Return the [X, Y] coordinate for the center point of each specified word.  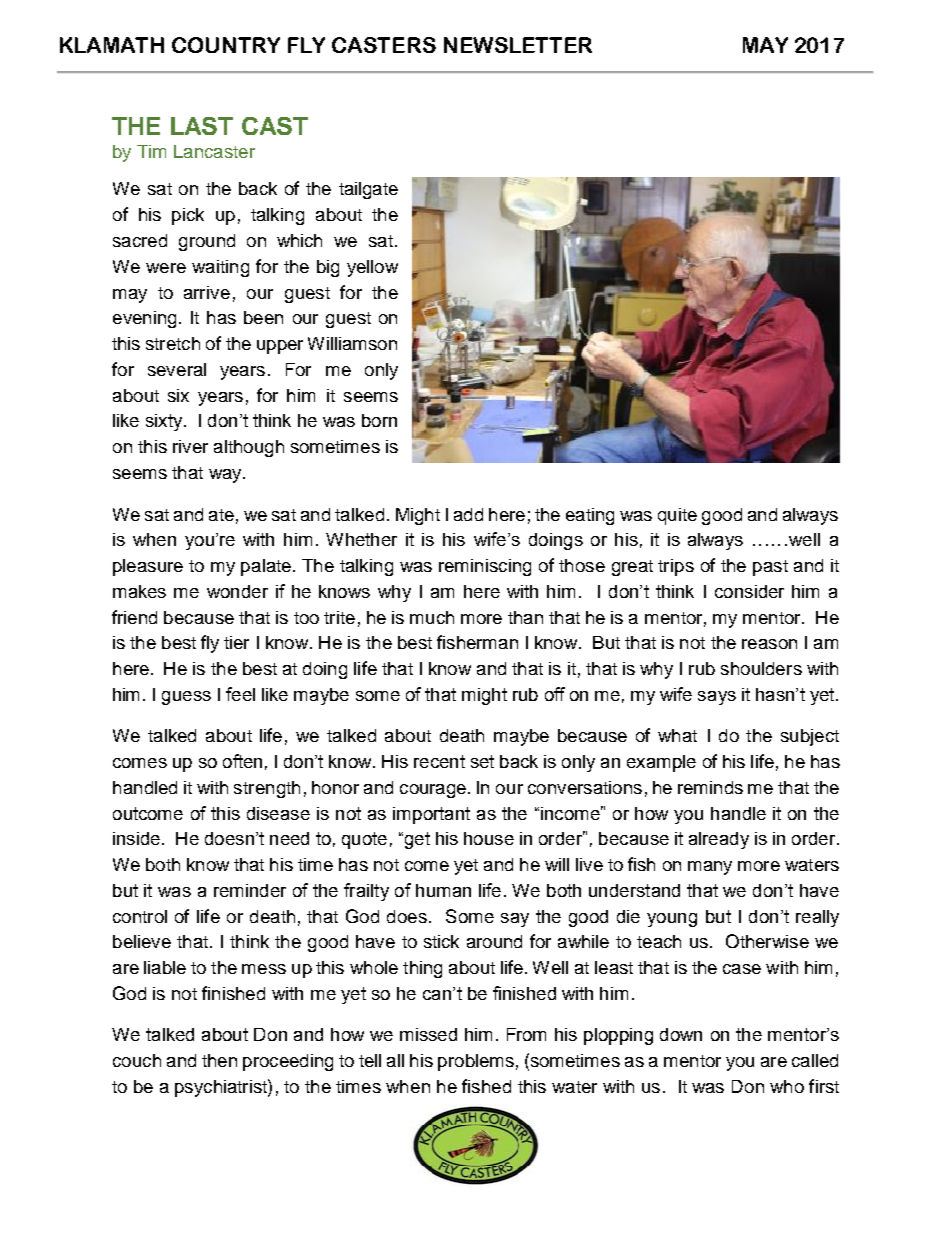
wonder [237, 591]
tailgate [368, 190]
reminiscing [485, 567]
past [770, 568]
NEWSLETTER [518, 45]
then [219, 1060]
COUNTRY [226, 45]
